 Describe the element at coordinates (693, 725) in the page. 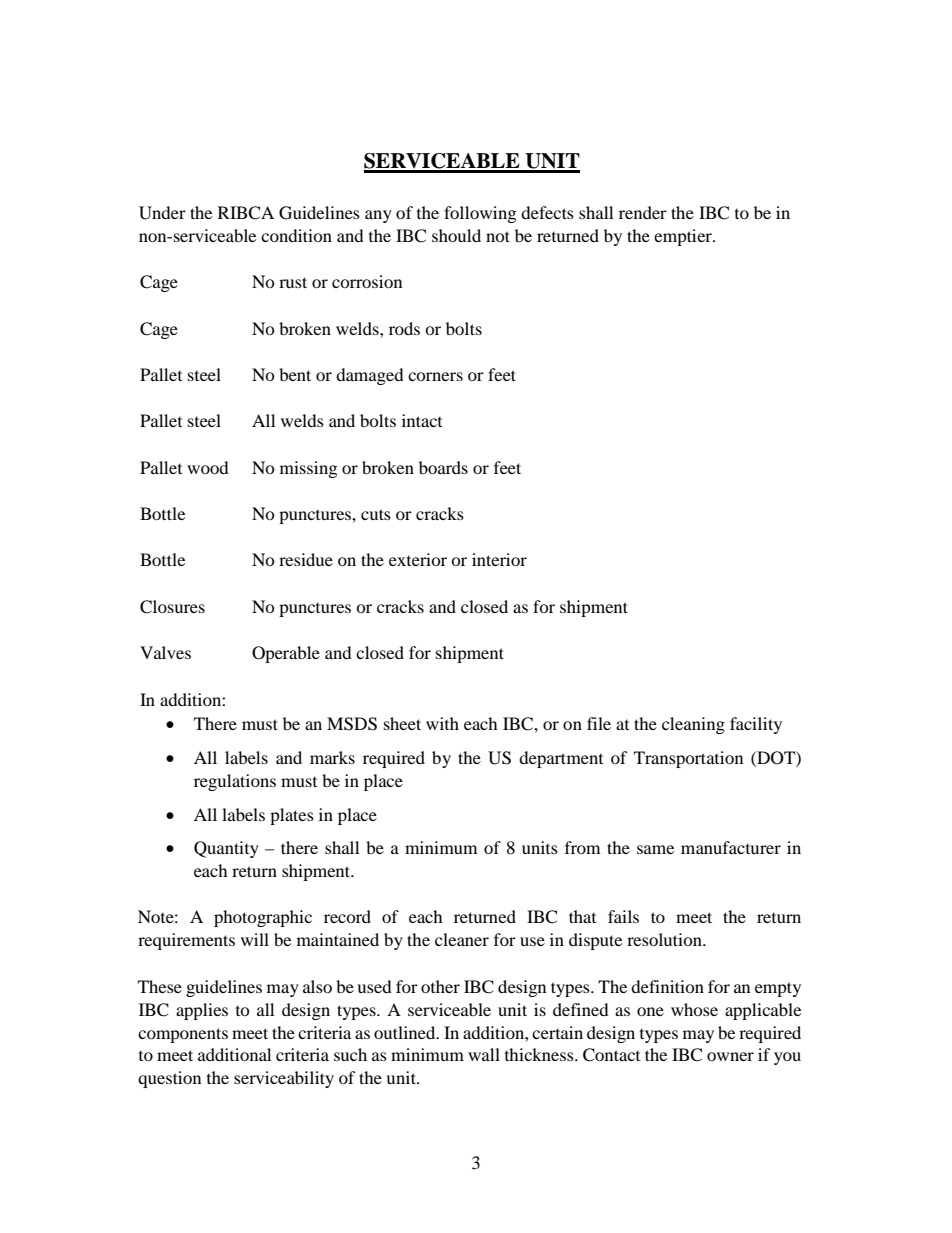

I see `cleaning` at that location.
